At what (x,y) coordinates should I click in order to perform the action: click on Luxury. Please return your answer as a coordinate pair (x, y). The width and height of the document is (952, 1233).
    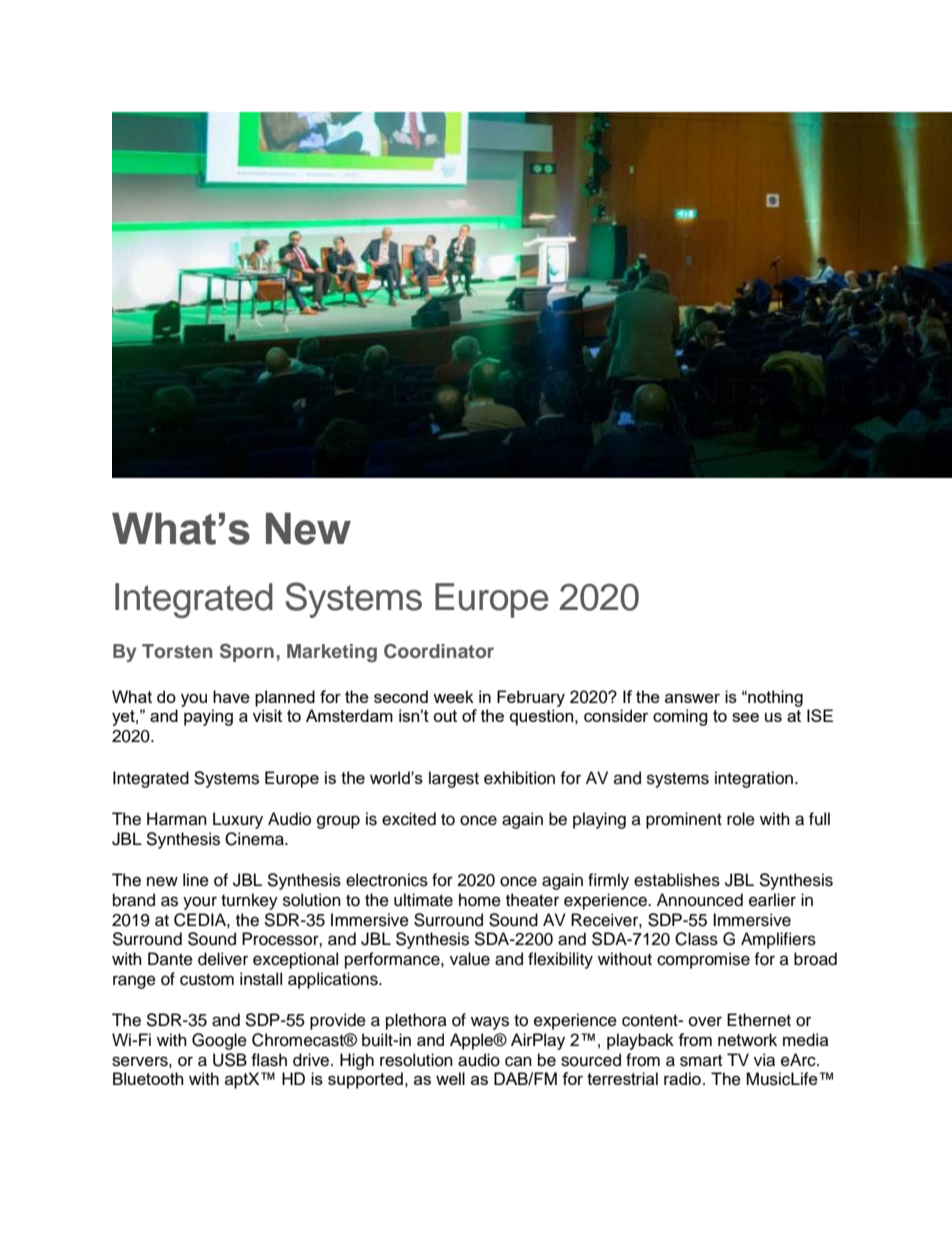
    Looking at the image, I should click on (238, 820).
